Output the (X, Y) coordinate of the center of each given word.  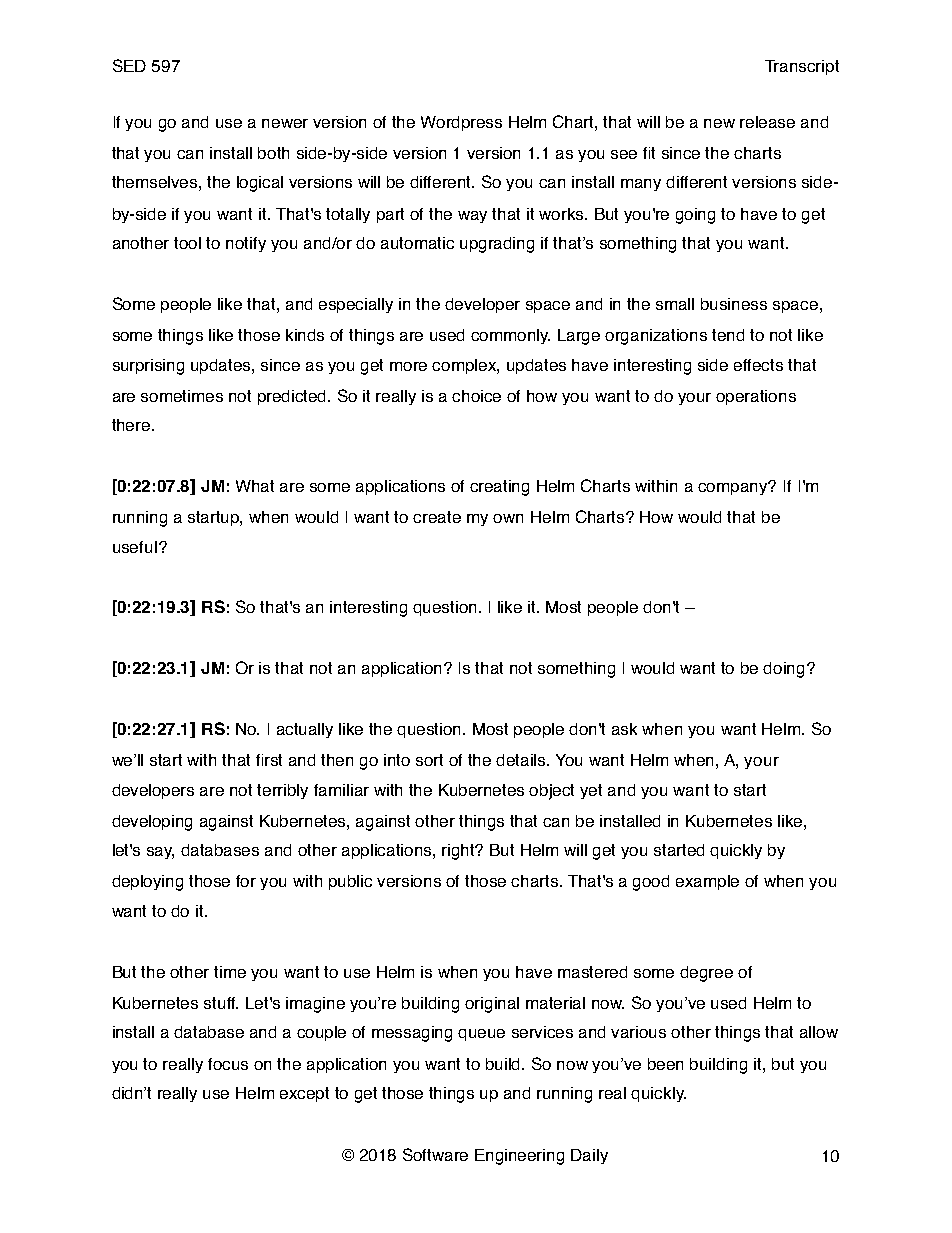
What (255, 486)
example (707, 882)
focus (228, 1064)
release (767, 122)
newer (285, 123)
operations (756, 397)
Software (435, 1154)
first (269, 760)
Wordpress (461, 123)
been (665, 1064)
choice (476, 396)
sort (429, 760)
